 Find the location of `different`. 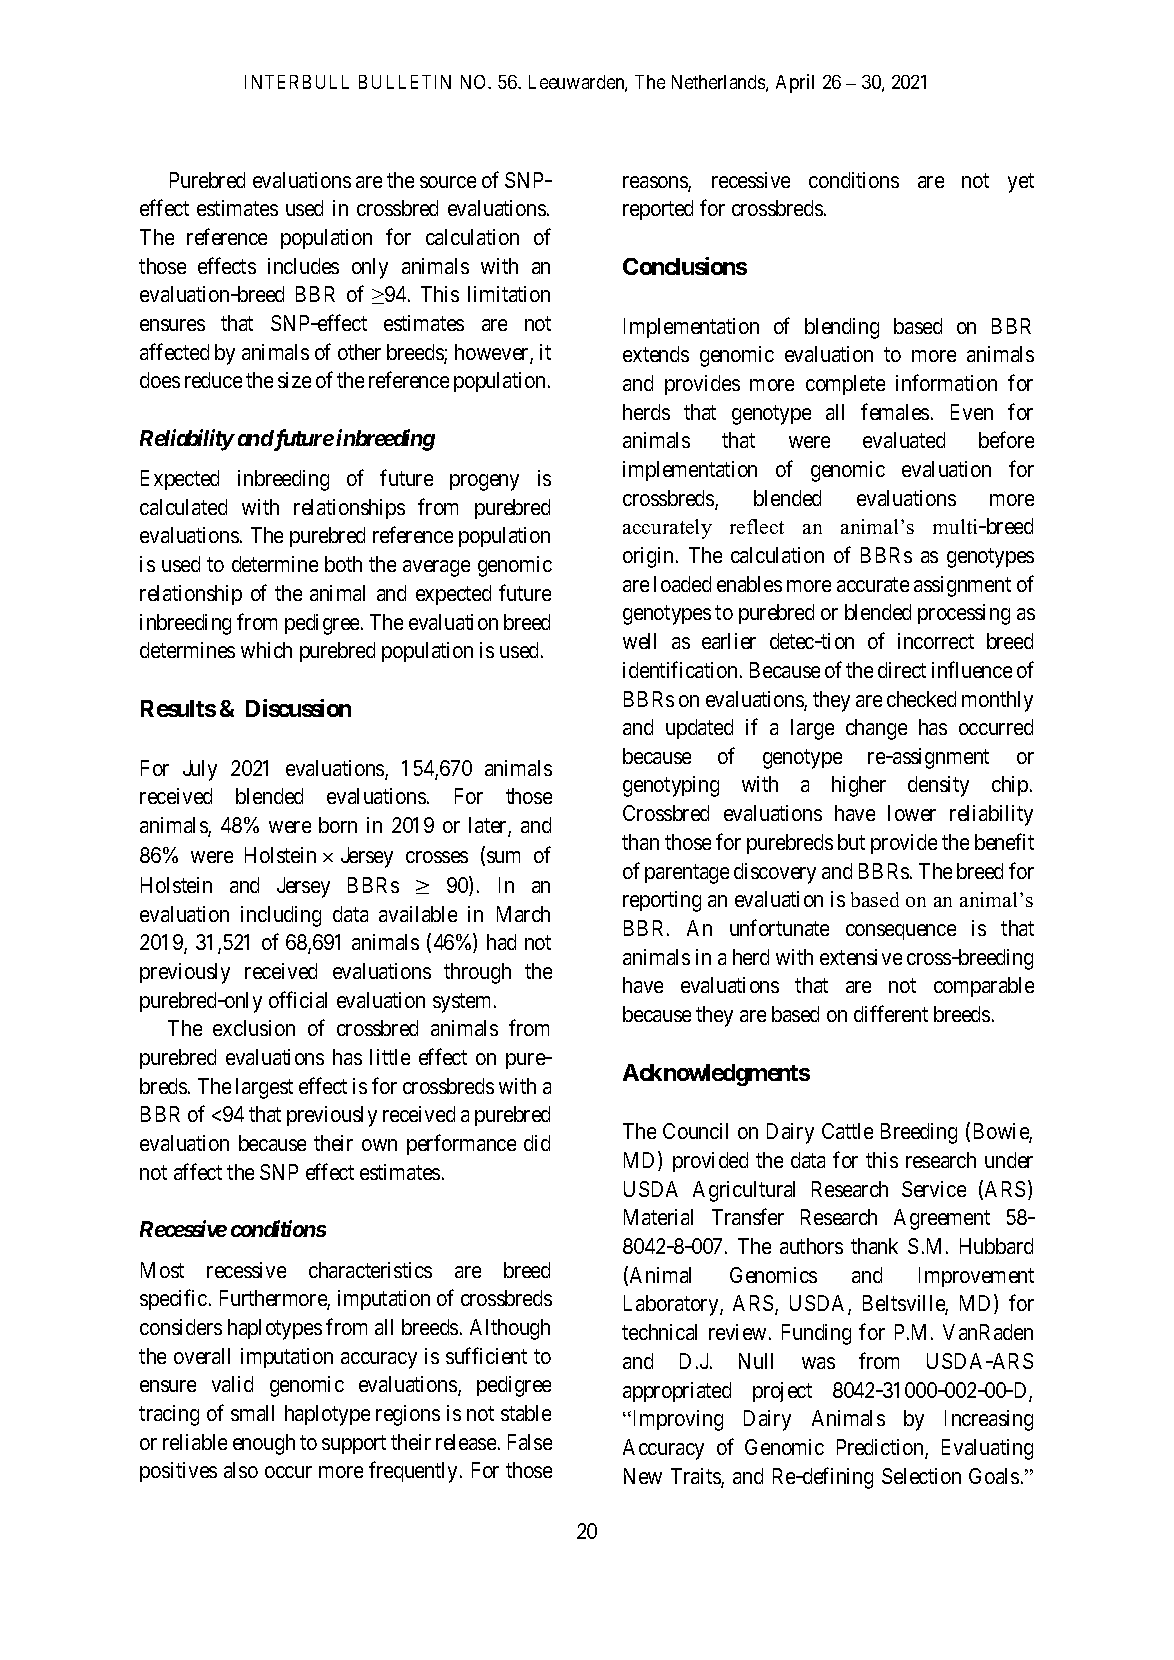

different is located at coordinates (891, 1013).
